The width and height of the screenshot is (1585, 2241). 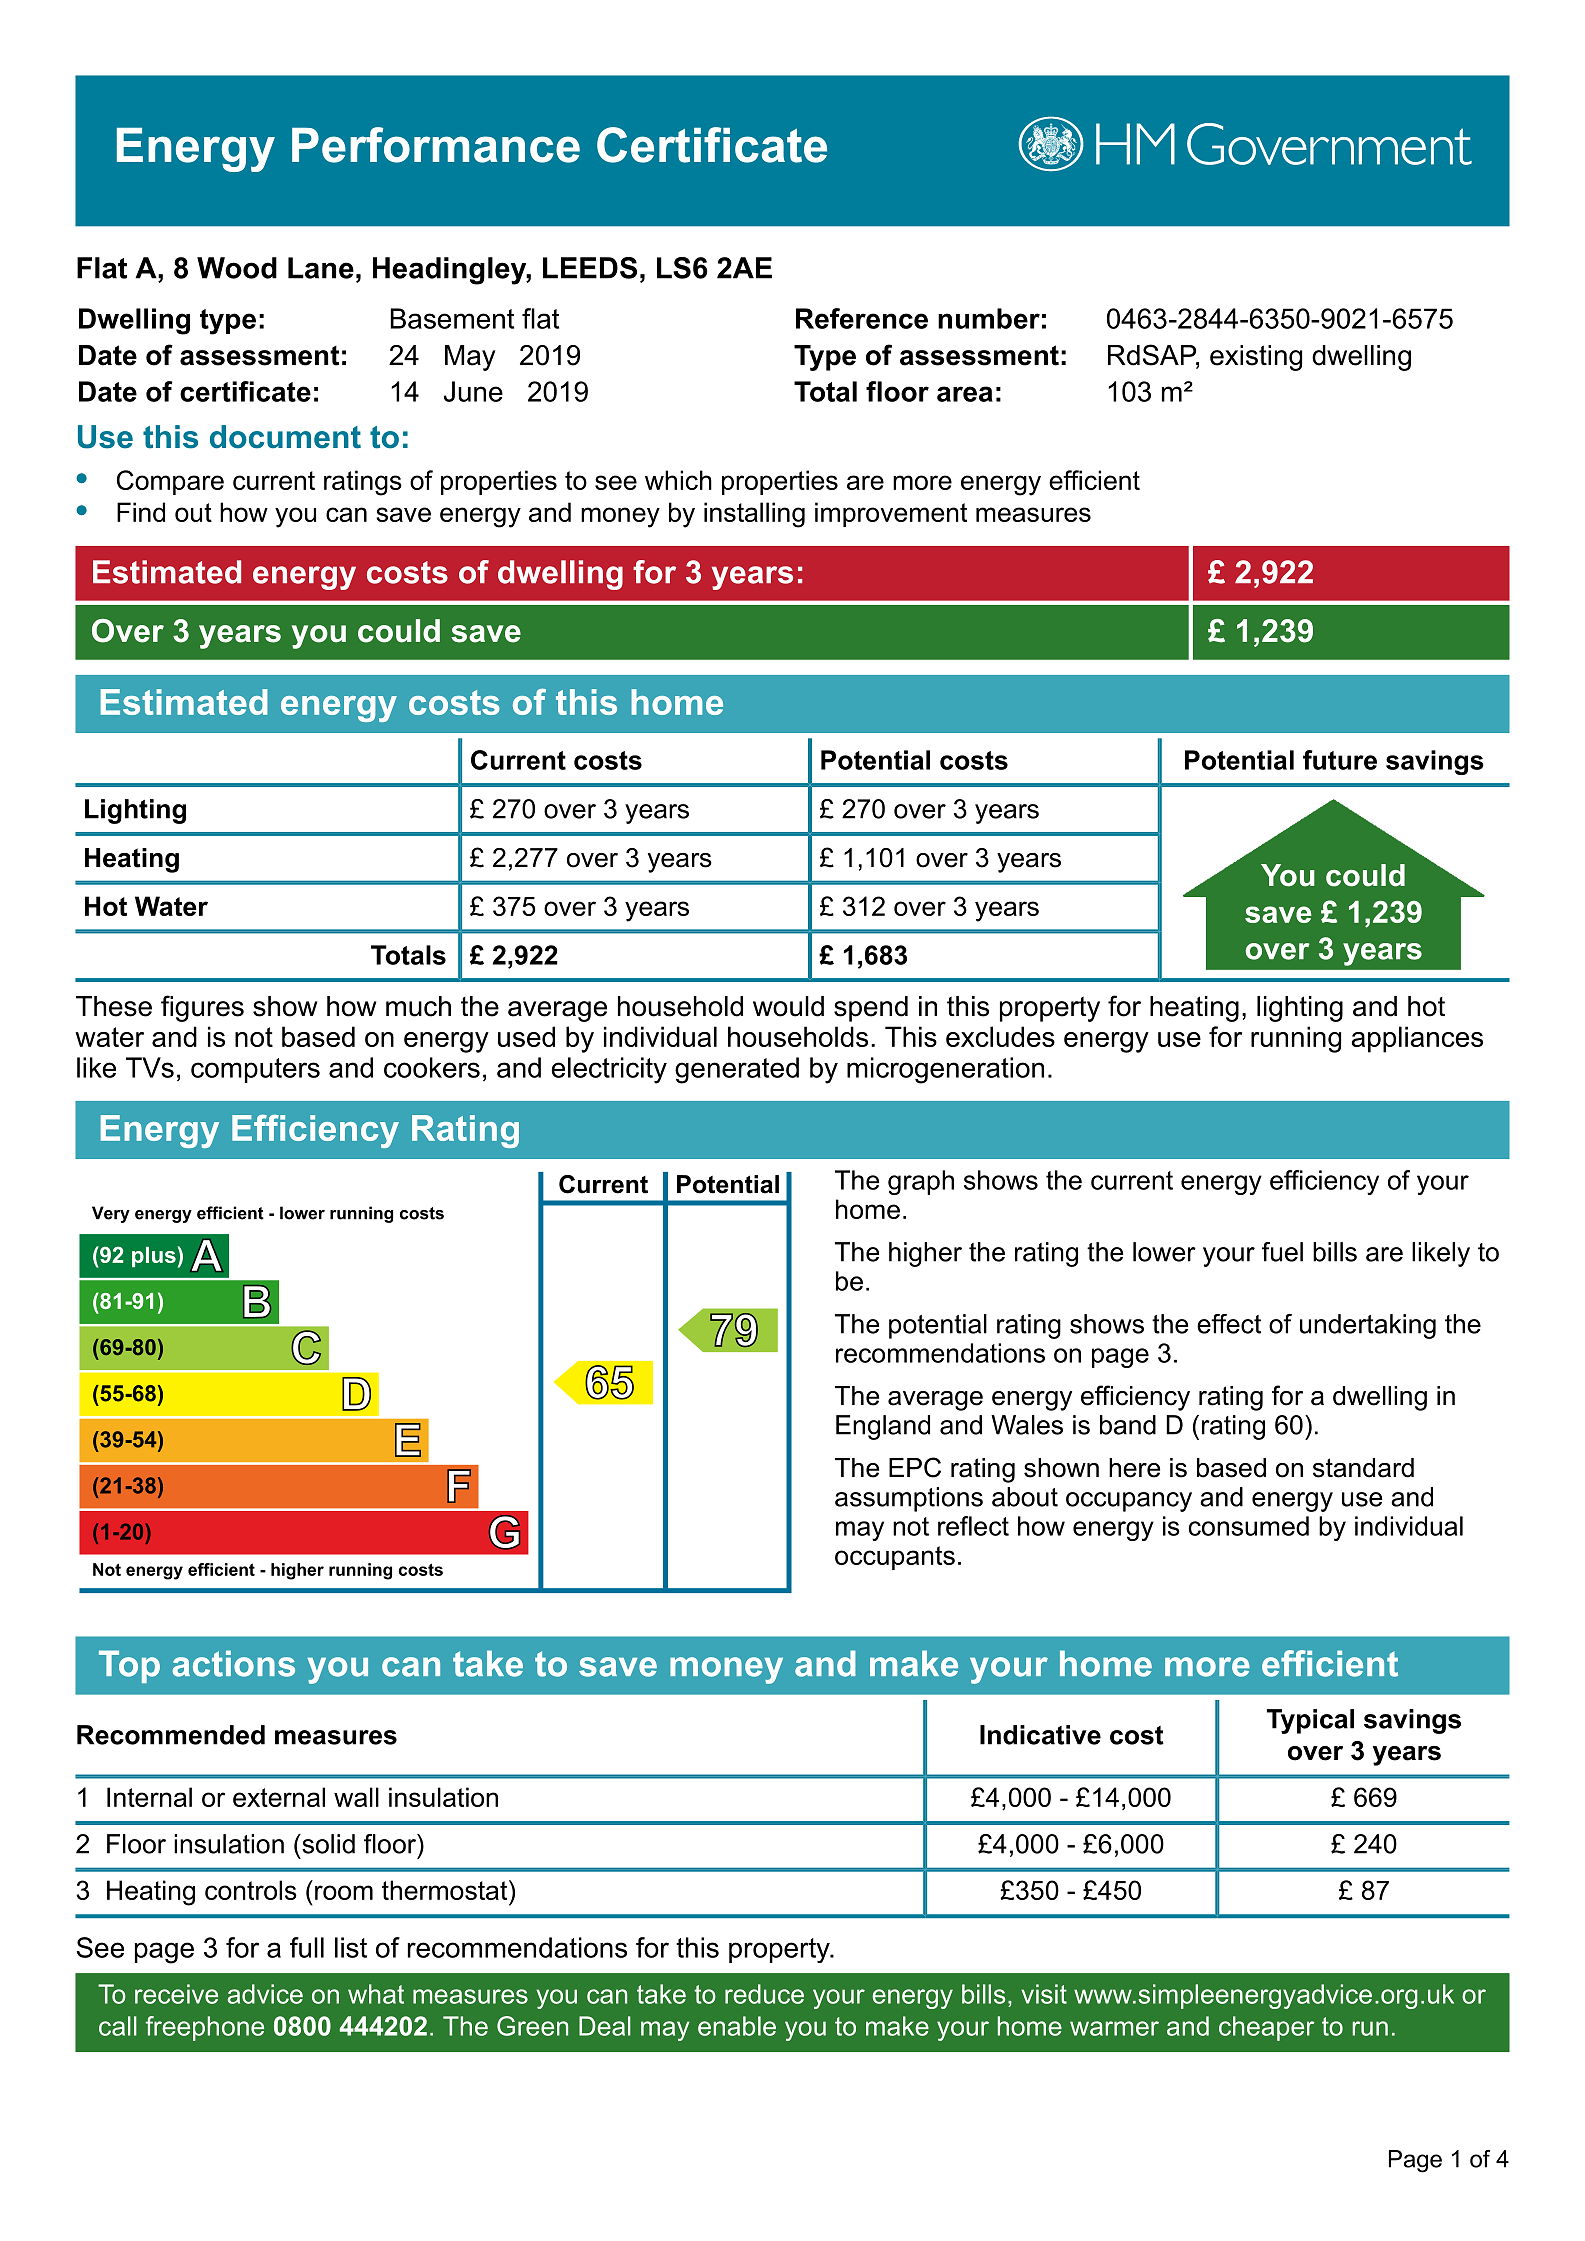 I want to click on actions, so click(x=233, y=1663).
